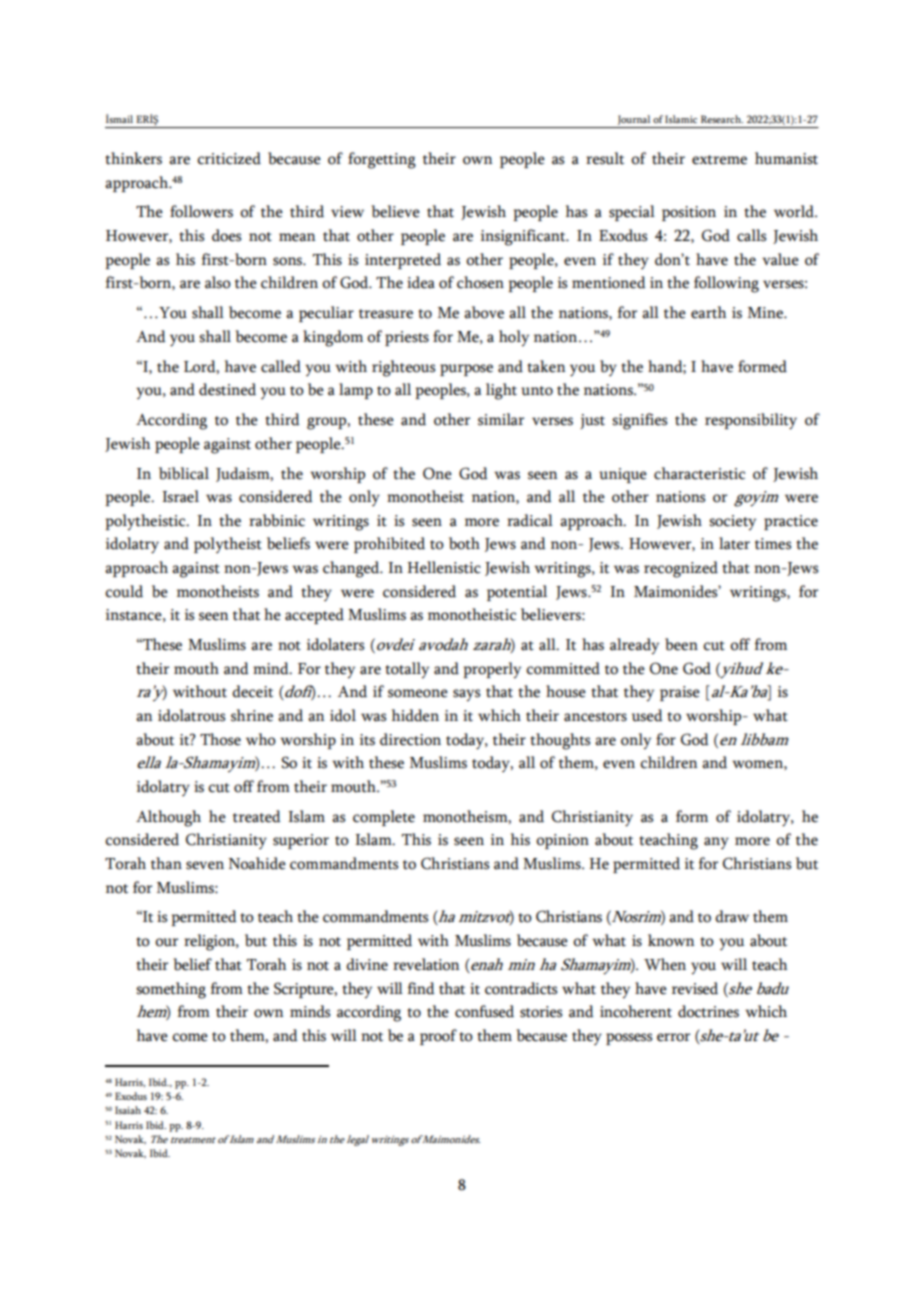 The image size is (924, 1308). Describe the element at coordinates (229, 158) in the screenshot. I see `criticized` at that location.
